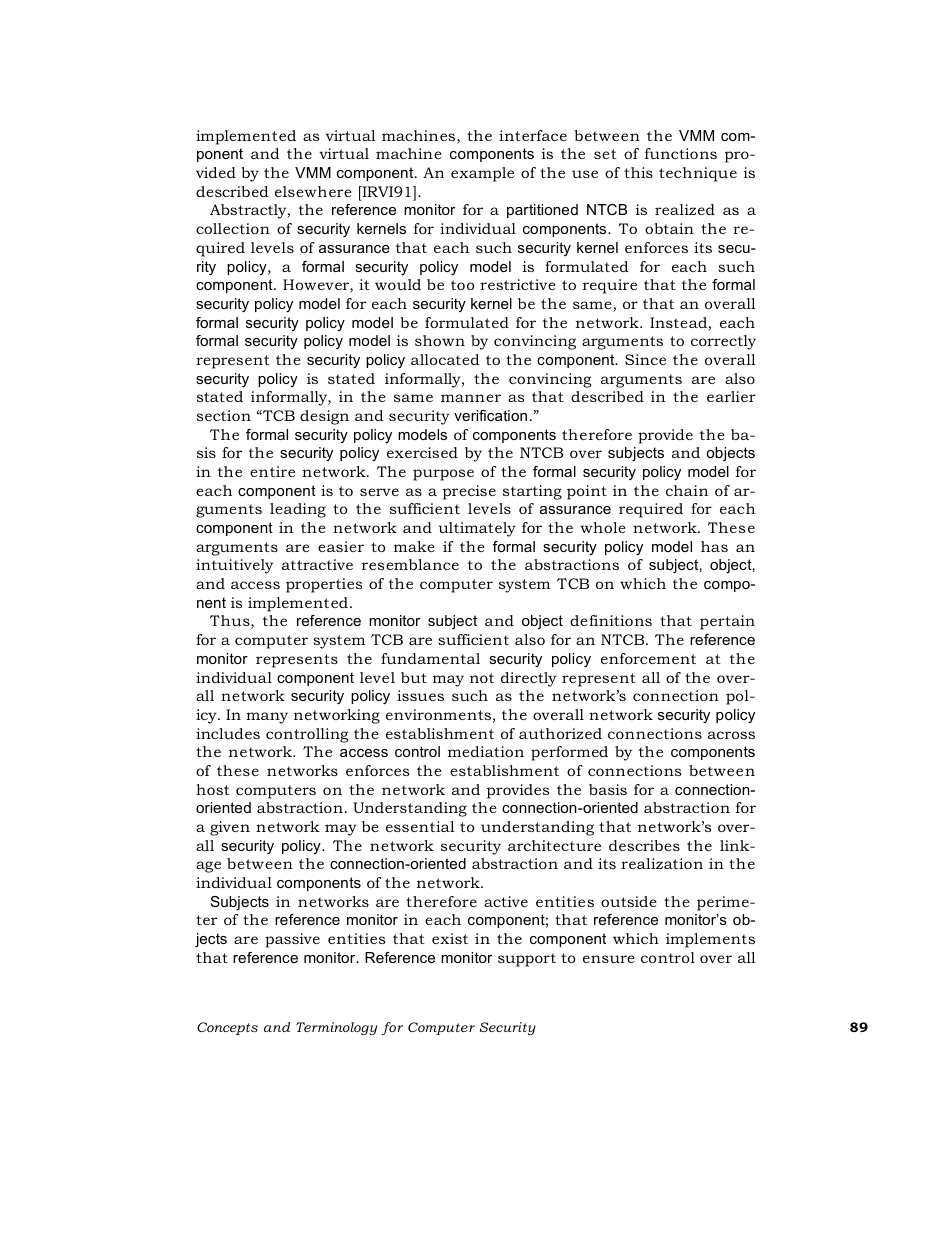 This screenshot has height=1233, width=952. I want to click on Since, so click(645, 359).
